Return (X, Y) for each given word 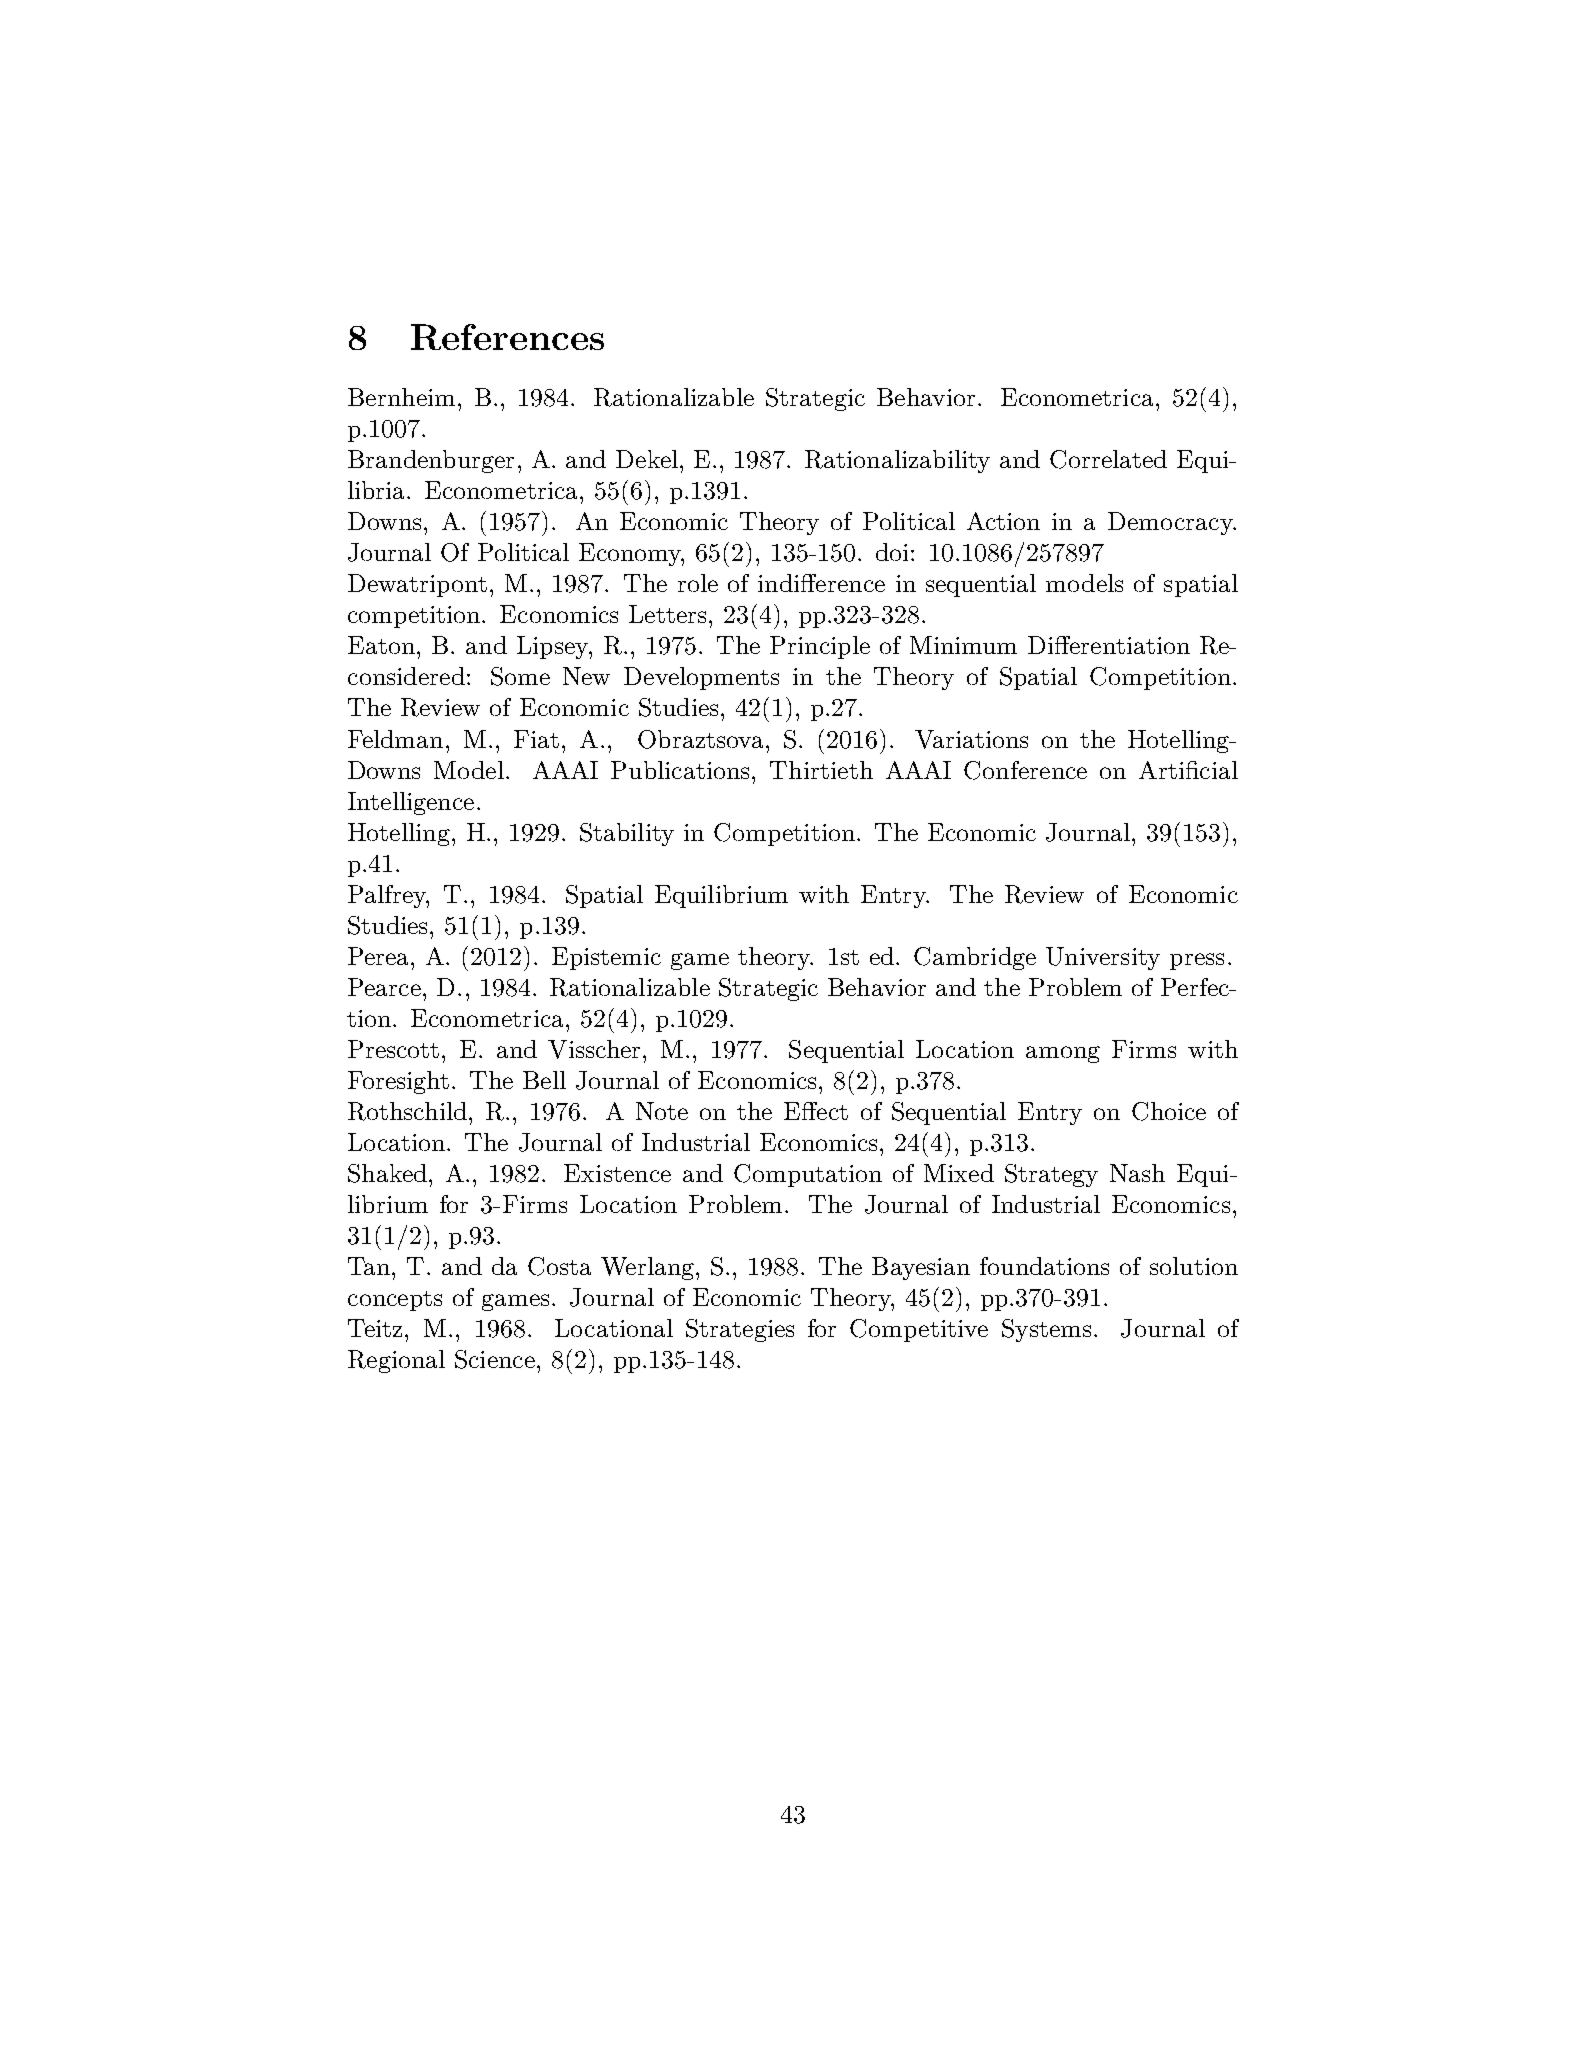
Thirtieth (821, 770)
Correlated (1108, 459)
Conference (1025, 770)
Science (495, 1359)
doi (894, 552)
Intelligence (411, 803)
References (507, 337)
